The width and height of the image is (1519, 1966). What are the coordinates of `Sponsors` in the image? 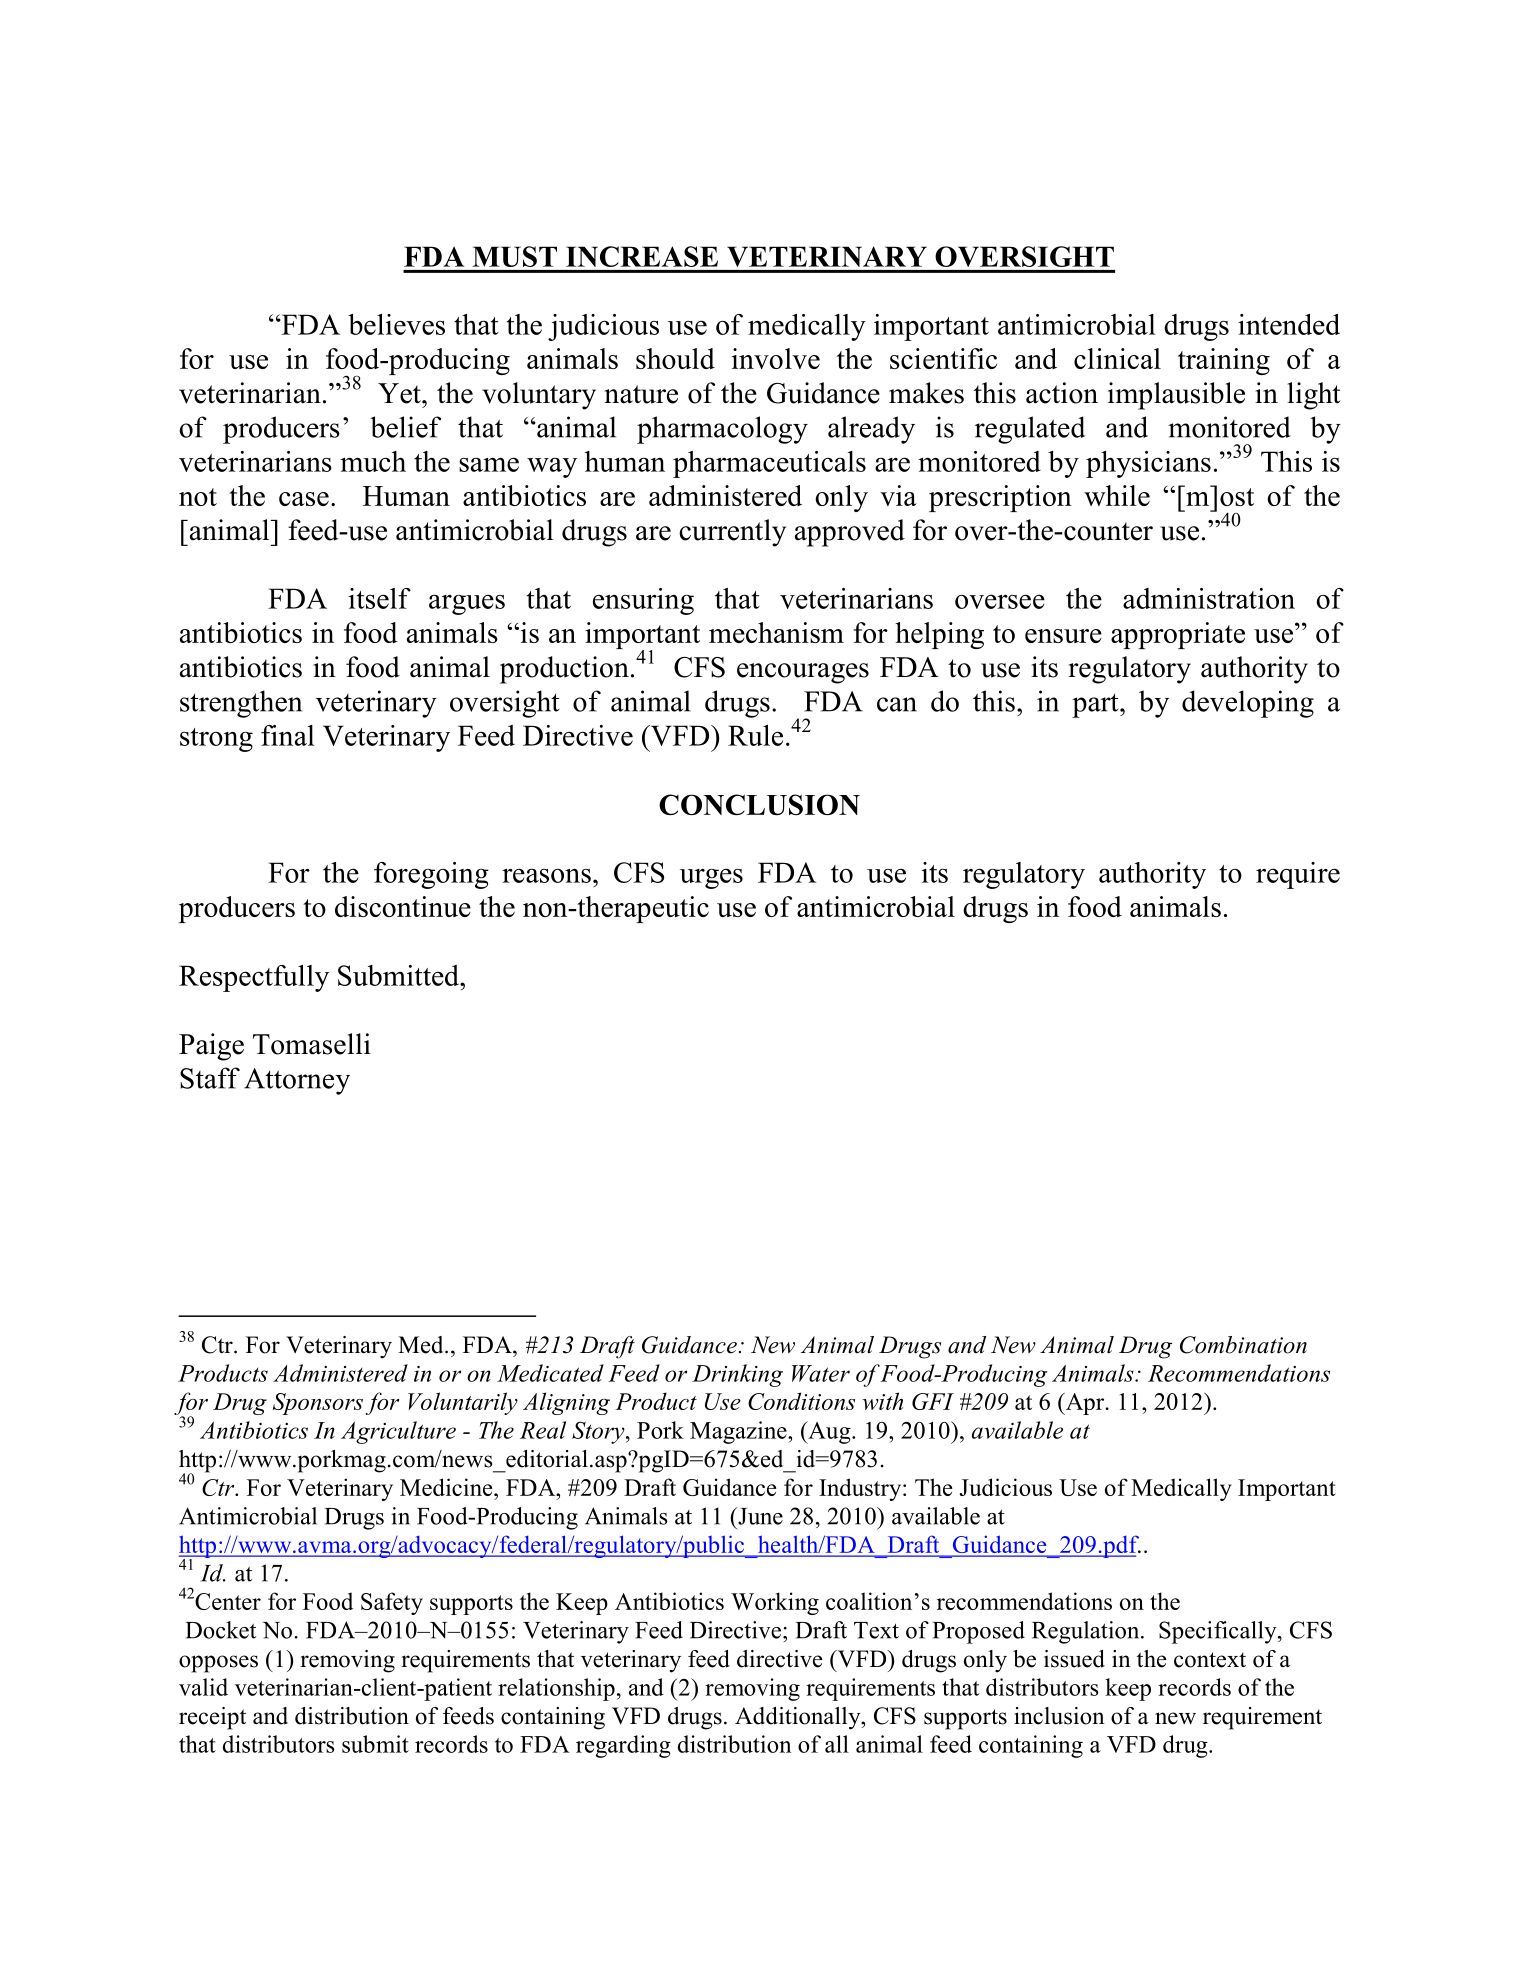 It's located at (317, 1404).
